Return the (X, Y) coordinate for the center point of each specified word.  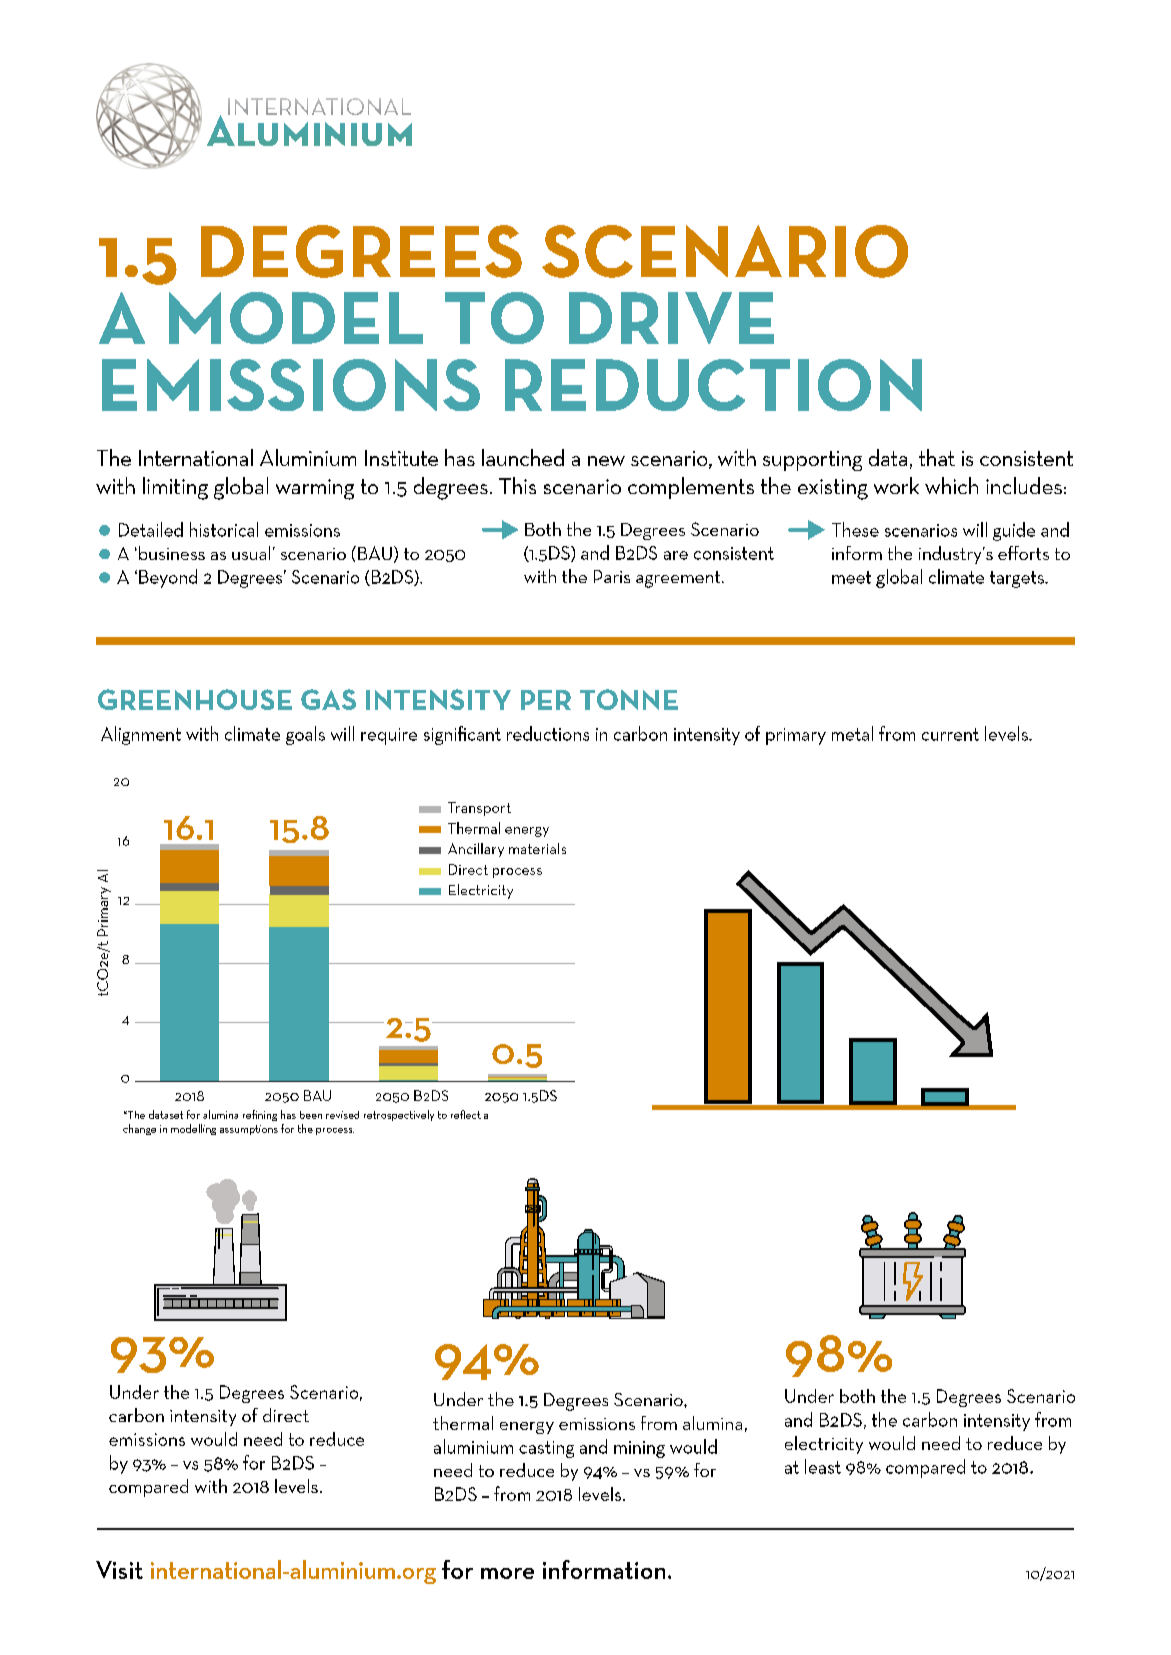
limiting (175, 488)
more (507, 1573)
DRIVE (671, 318)
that (937, 457)
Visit (119, 1570)
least (823, 1466)
